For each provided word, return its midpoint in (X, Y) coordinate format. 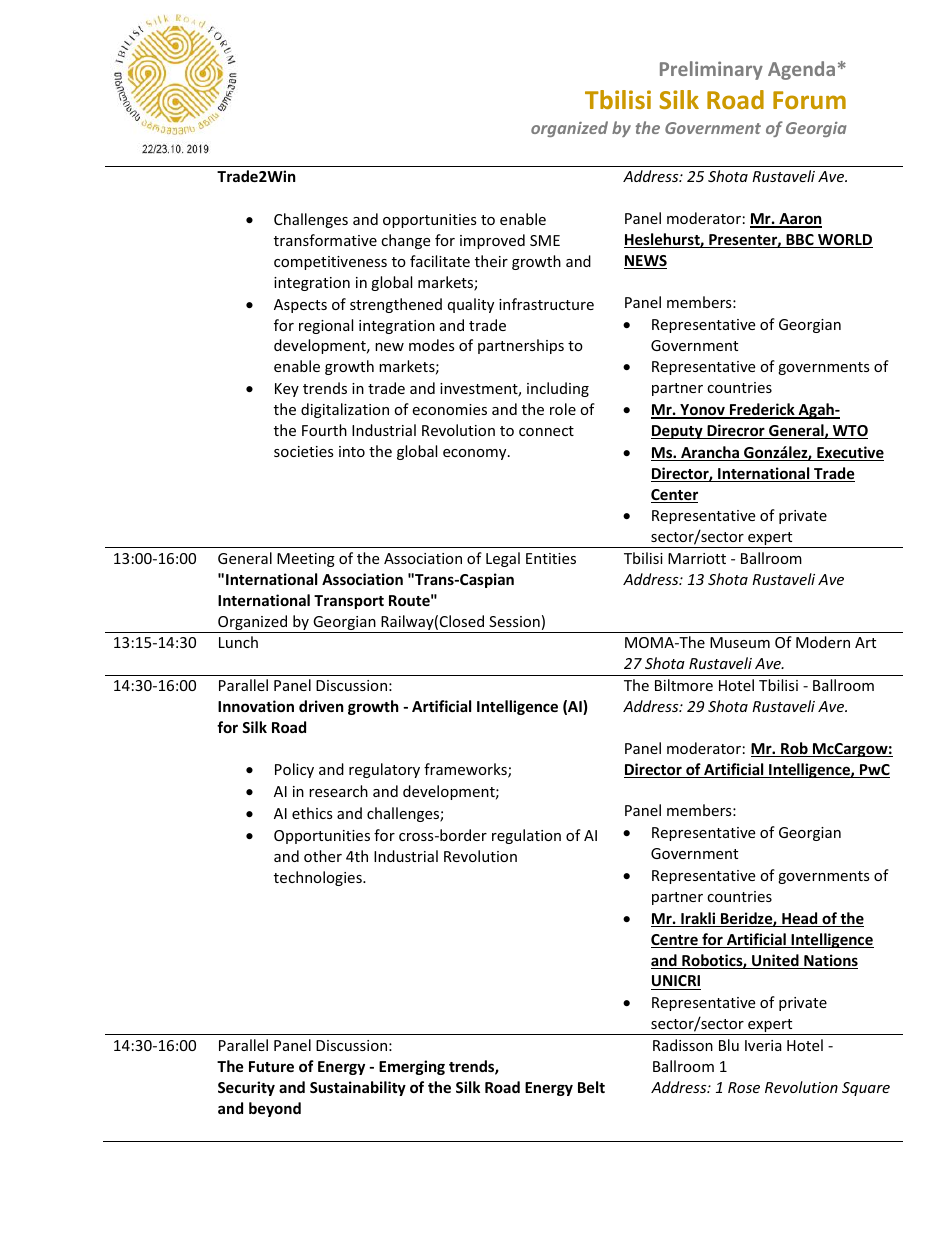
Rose (744, 1087)
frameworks (466, 770)
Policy (294, 770)
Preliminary (711, 70)
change (405, 241)
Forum (809, 100)
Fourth (324, 430)
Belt (591, 1087)
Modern (823, 642)
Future (271, 1066)
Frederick (762, 410)
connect (546, 431)
